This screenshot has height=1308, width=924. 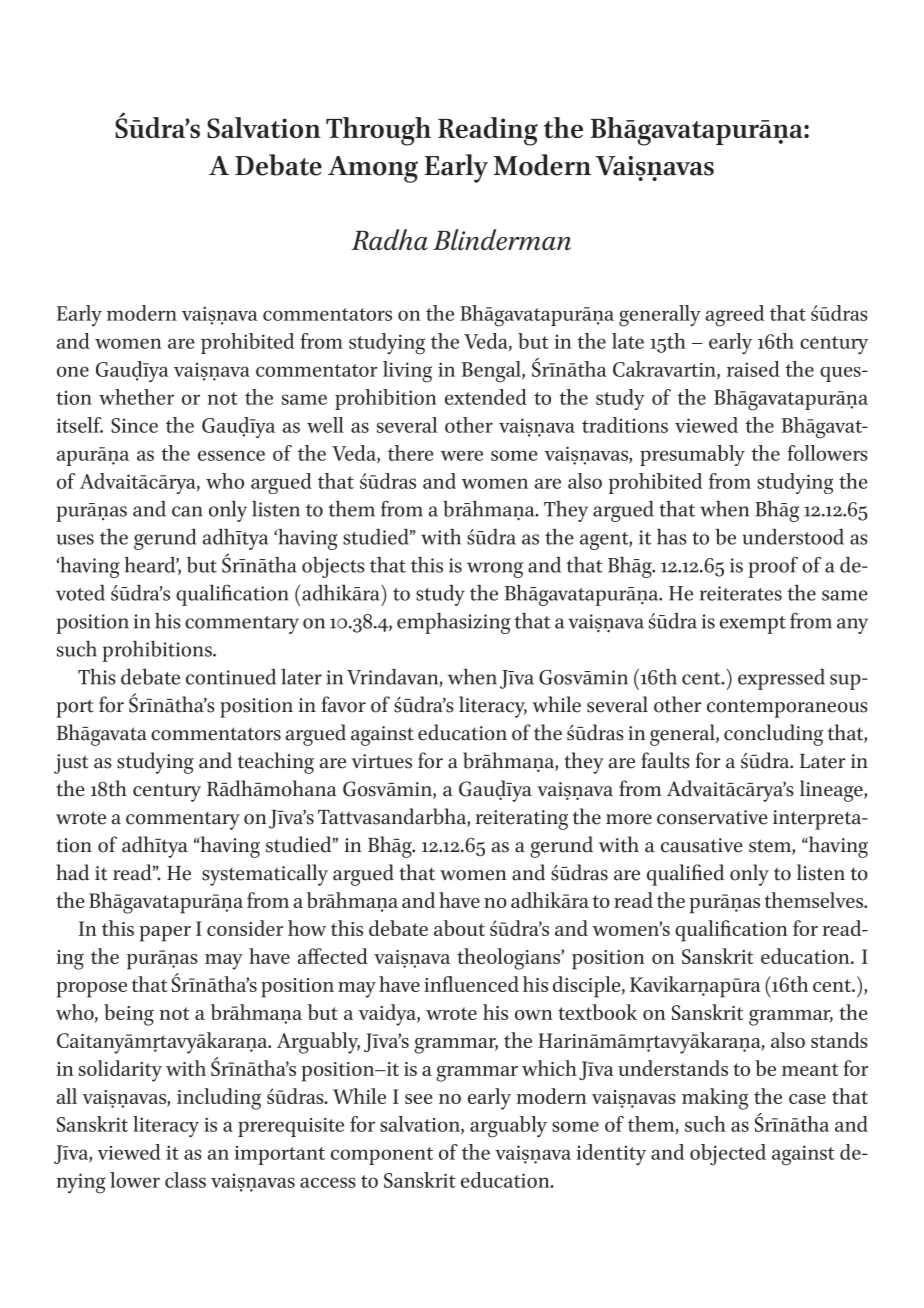 What do you see at coordinates (735, 316) in the screenshot?
I see `agreed` at bounding box center [735, 316].
